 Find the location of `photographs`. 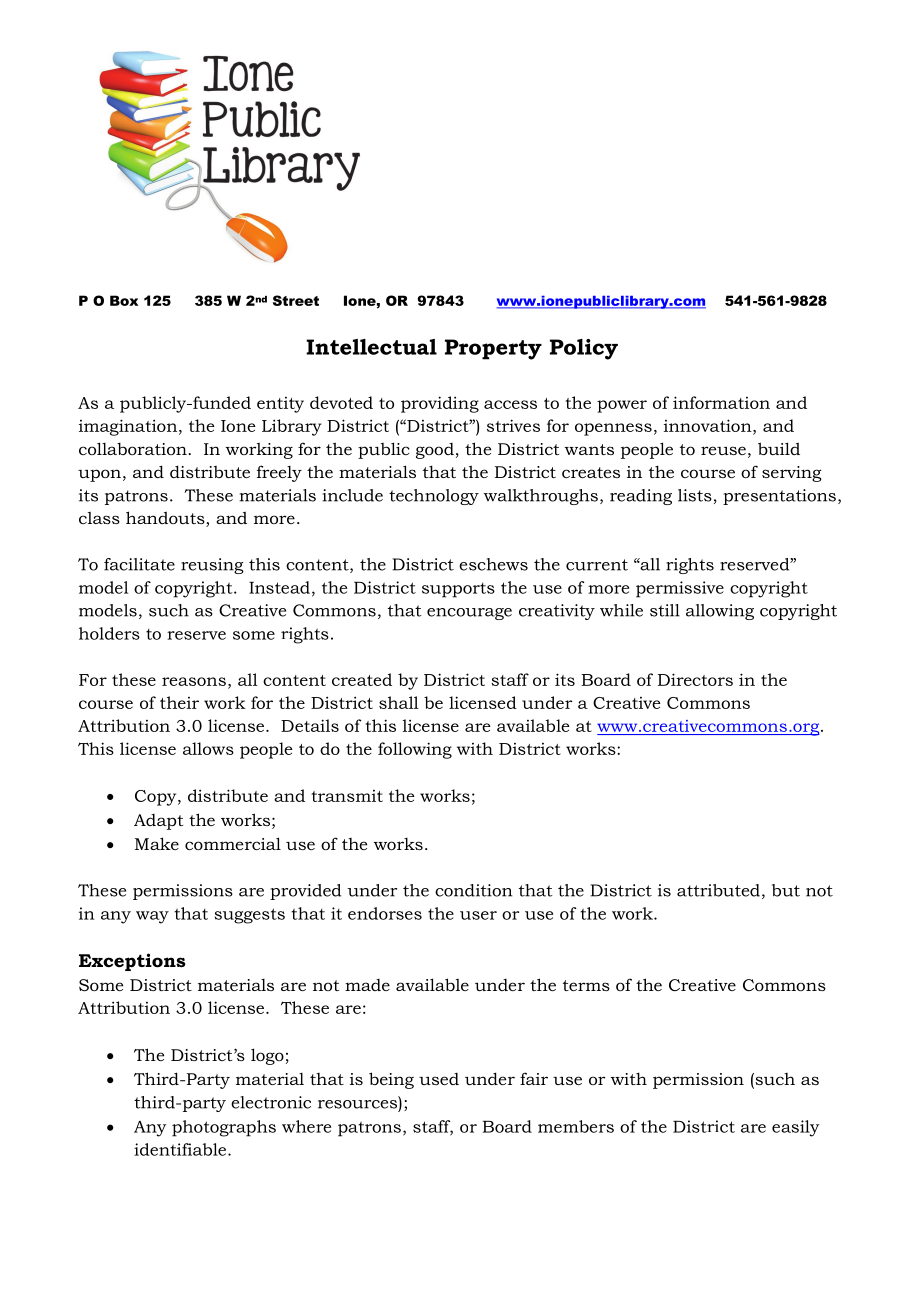

photographs is located at coordinates (224, 1128).
